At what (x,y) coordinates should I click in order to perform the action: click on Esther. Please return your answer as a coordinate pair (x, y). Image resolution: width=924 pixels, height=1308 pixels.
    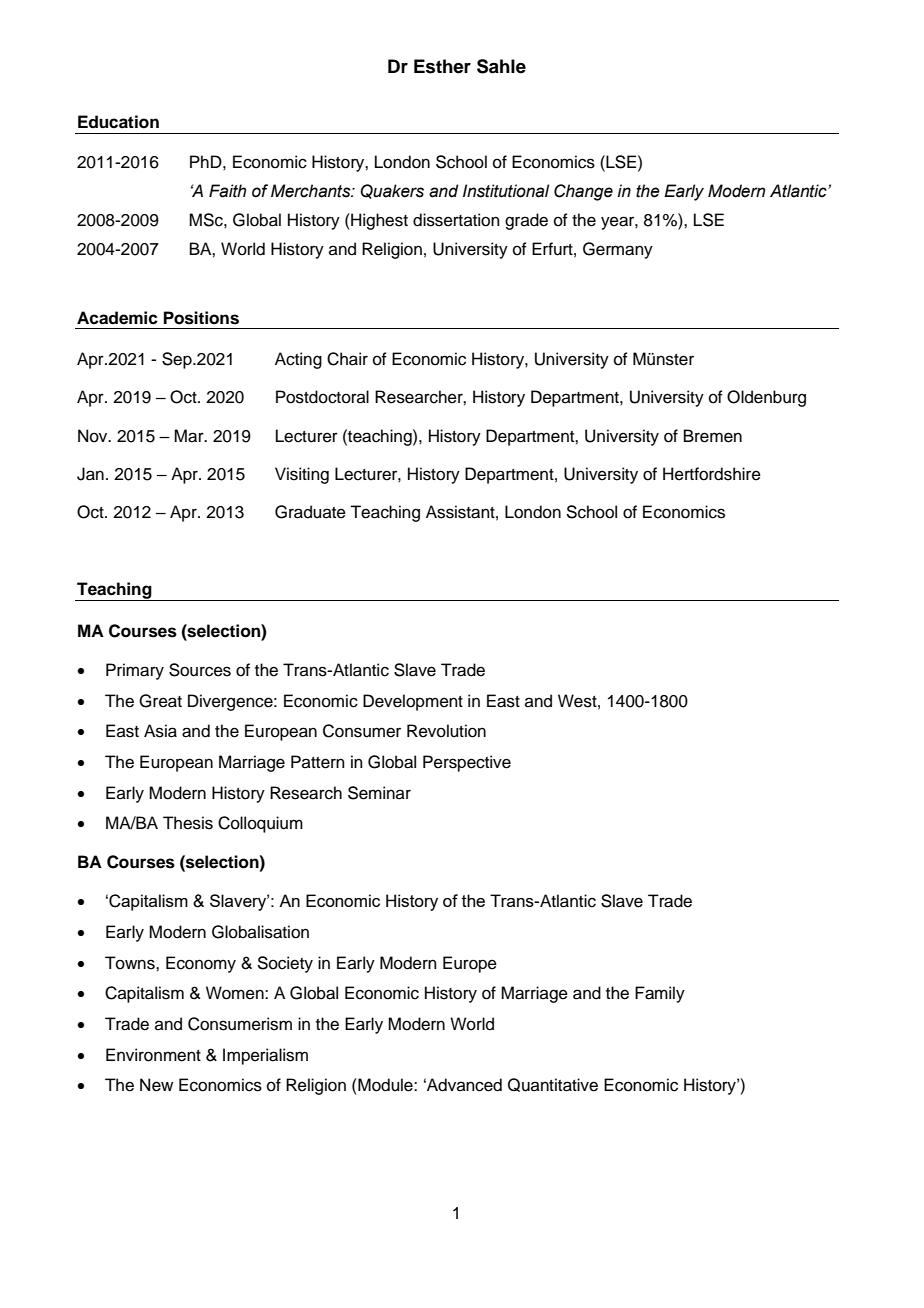
    Looking at the image, I should click on (442, 66).
